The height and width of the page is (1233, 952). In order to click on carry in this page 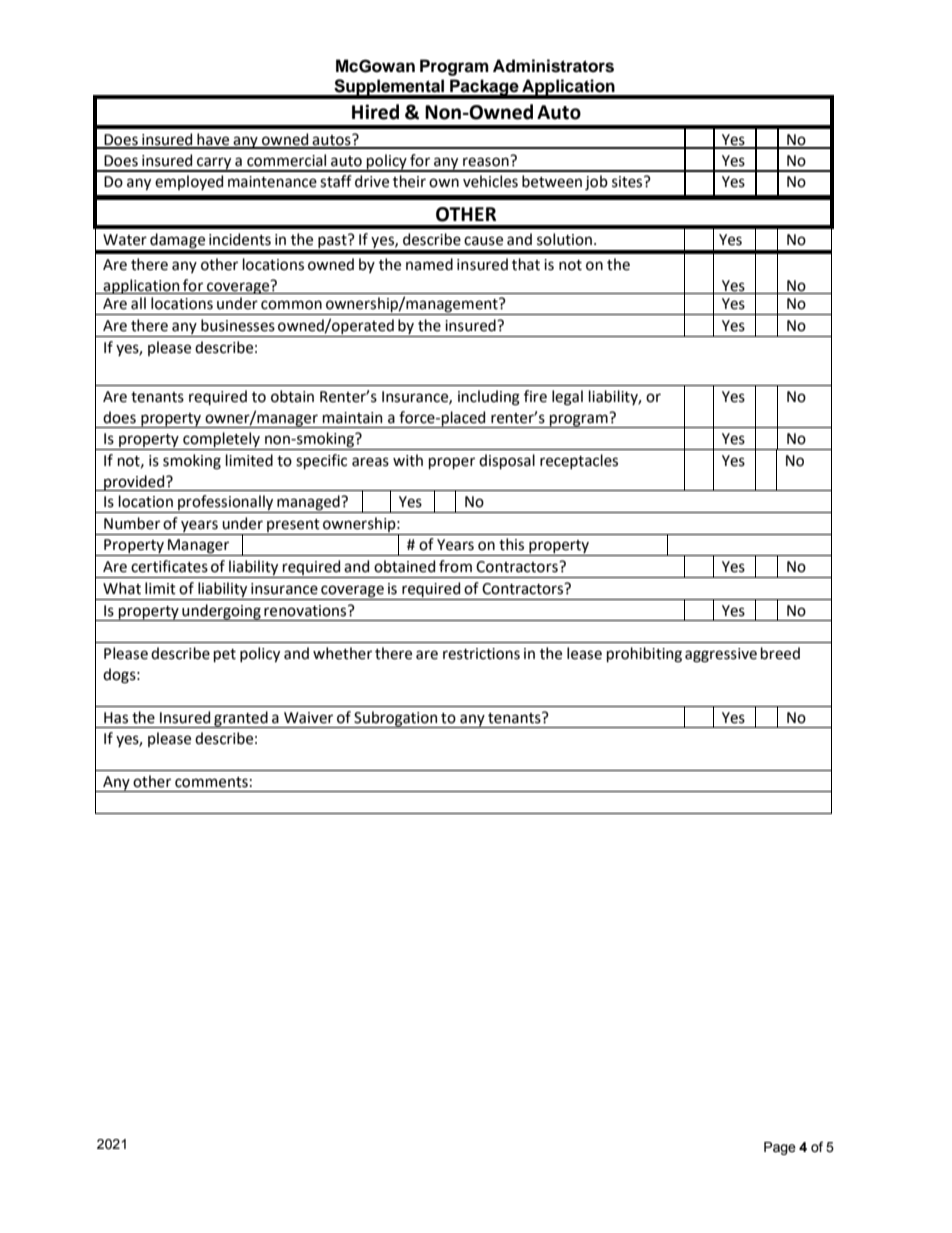, I will do `click(214, 164)`.
